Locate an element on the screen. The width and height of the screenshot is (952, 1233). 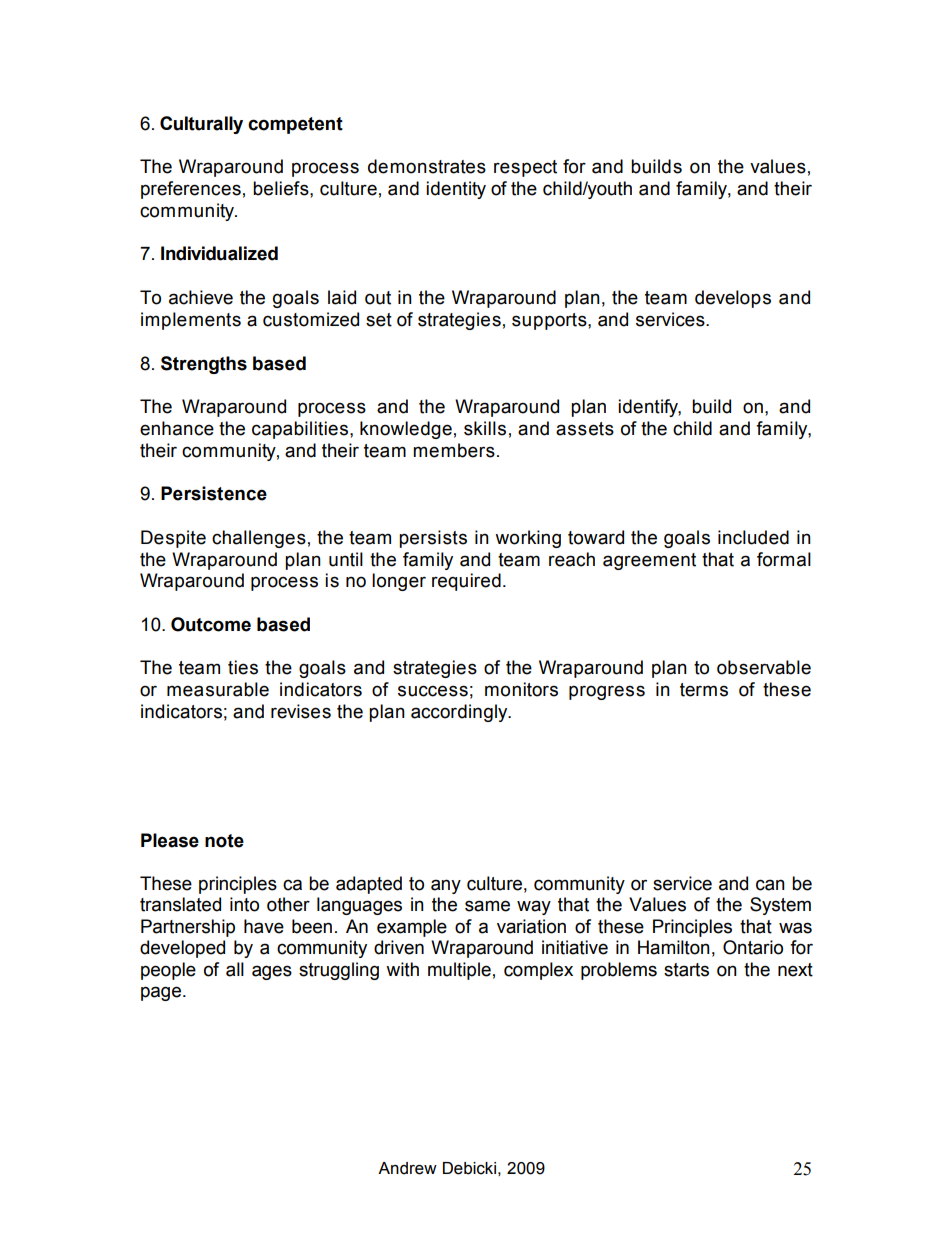
included is located at coordinates (753, 537).
